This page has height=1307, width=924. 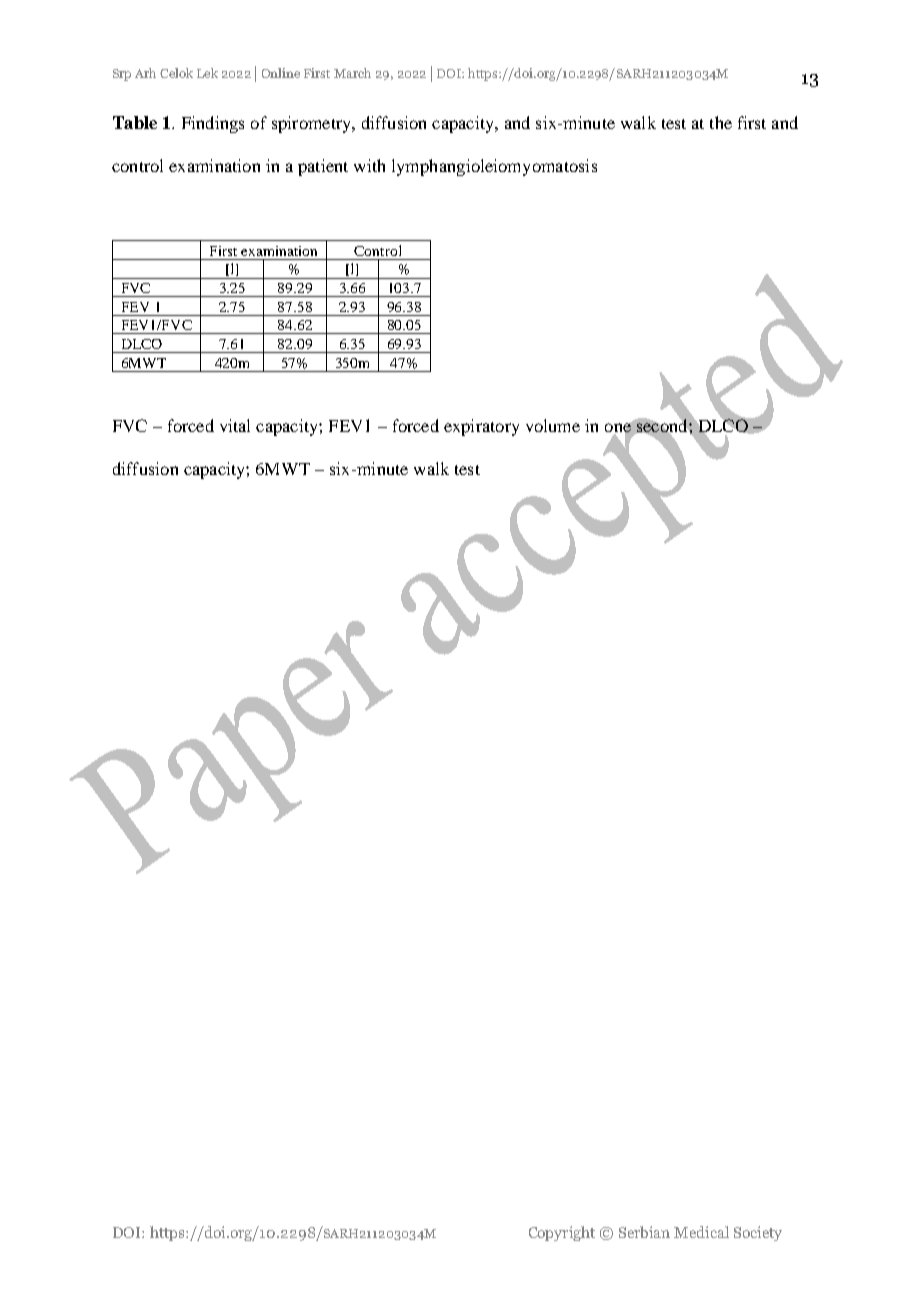 What do you see at coordinates (721, 122) in the page?
I see `the` at bounding box center [721, 122].
